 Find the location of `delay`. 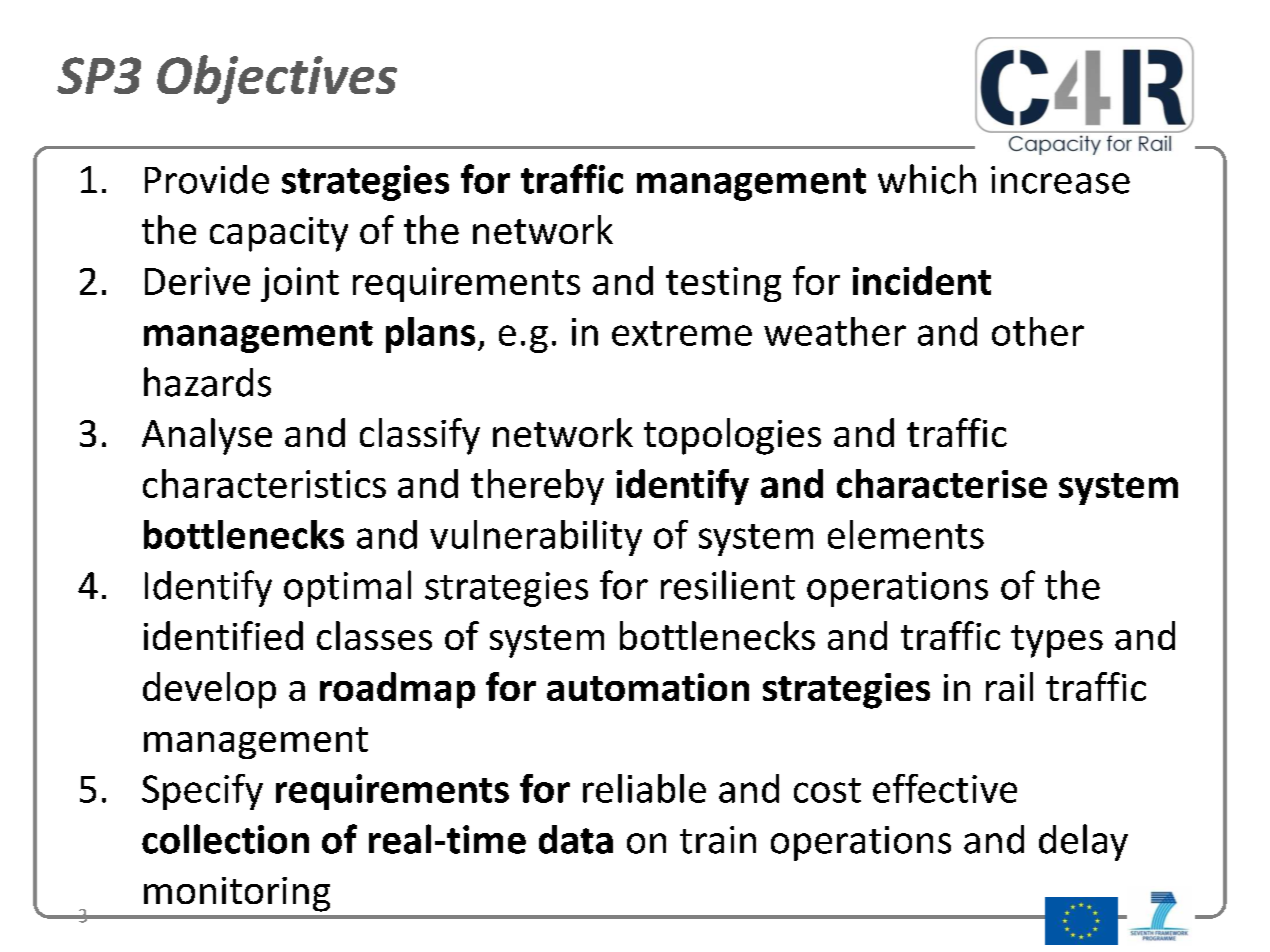

delay is located at coordinates (1083, 842).
